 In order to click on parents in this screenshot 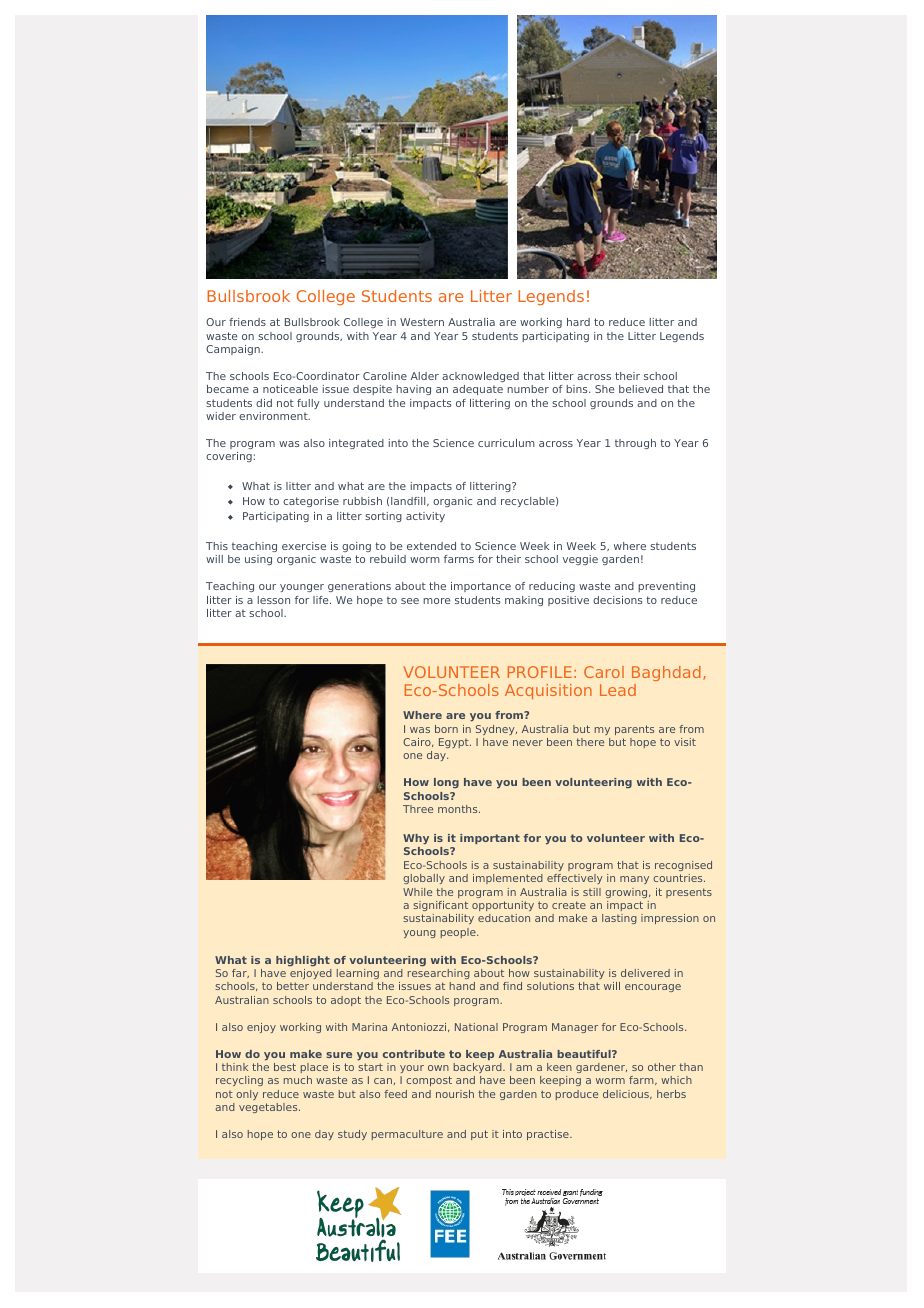, I will do `click(634, 730)`.
